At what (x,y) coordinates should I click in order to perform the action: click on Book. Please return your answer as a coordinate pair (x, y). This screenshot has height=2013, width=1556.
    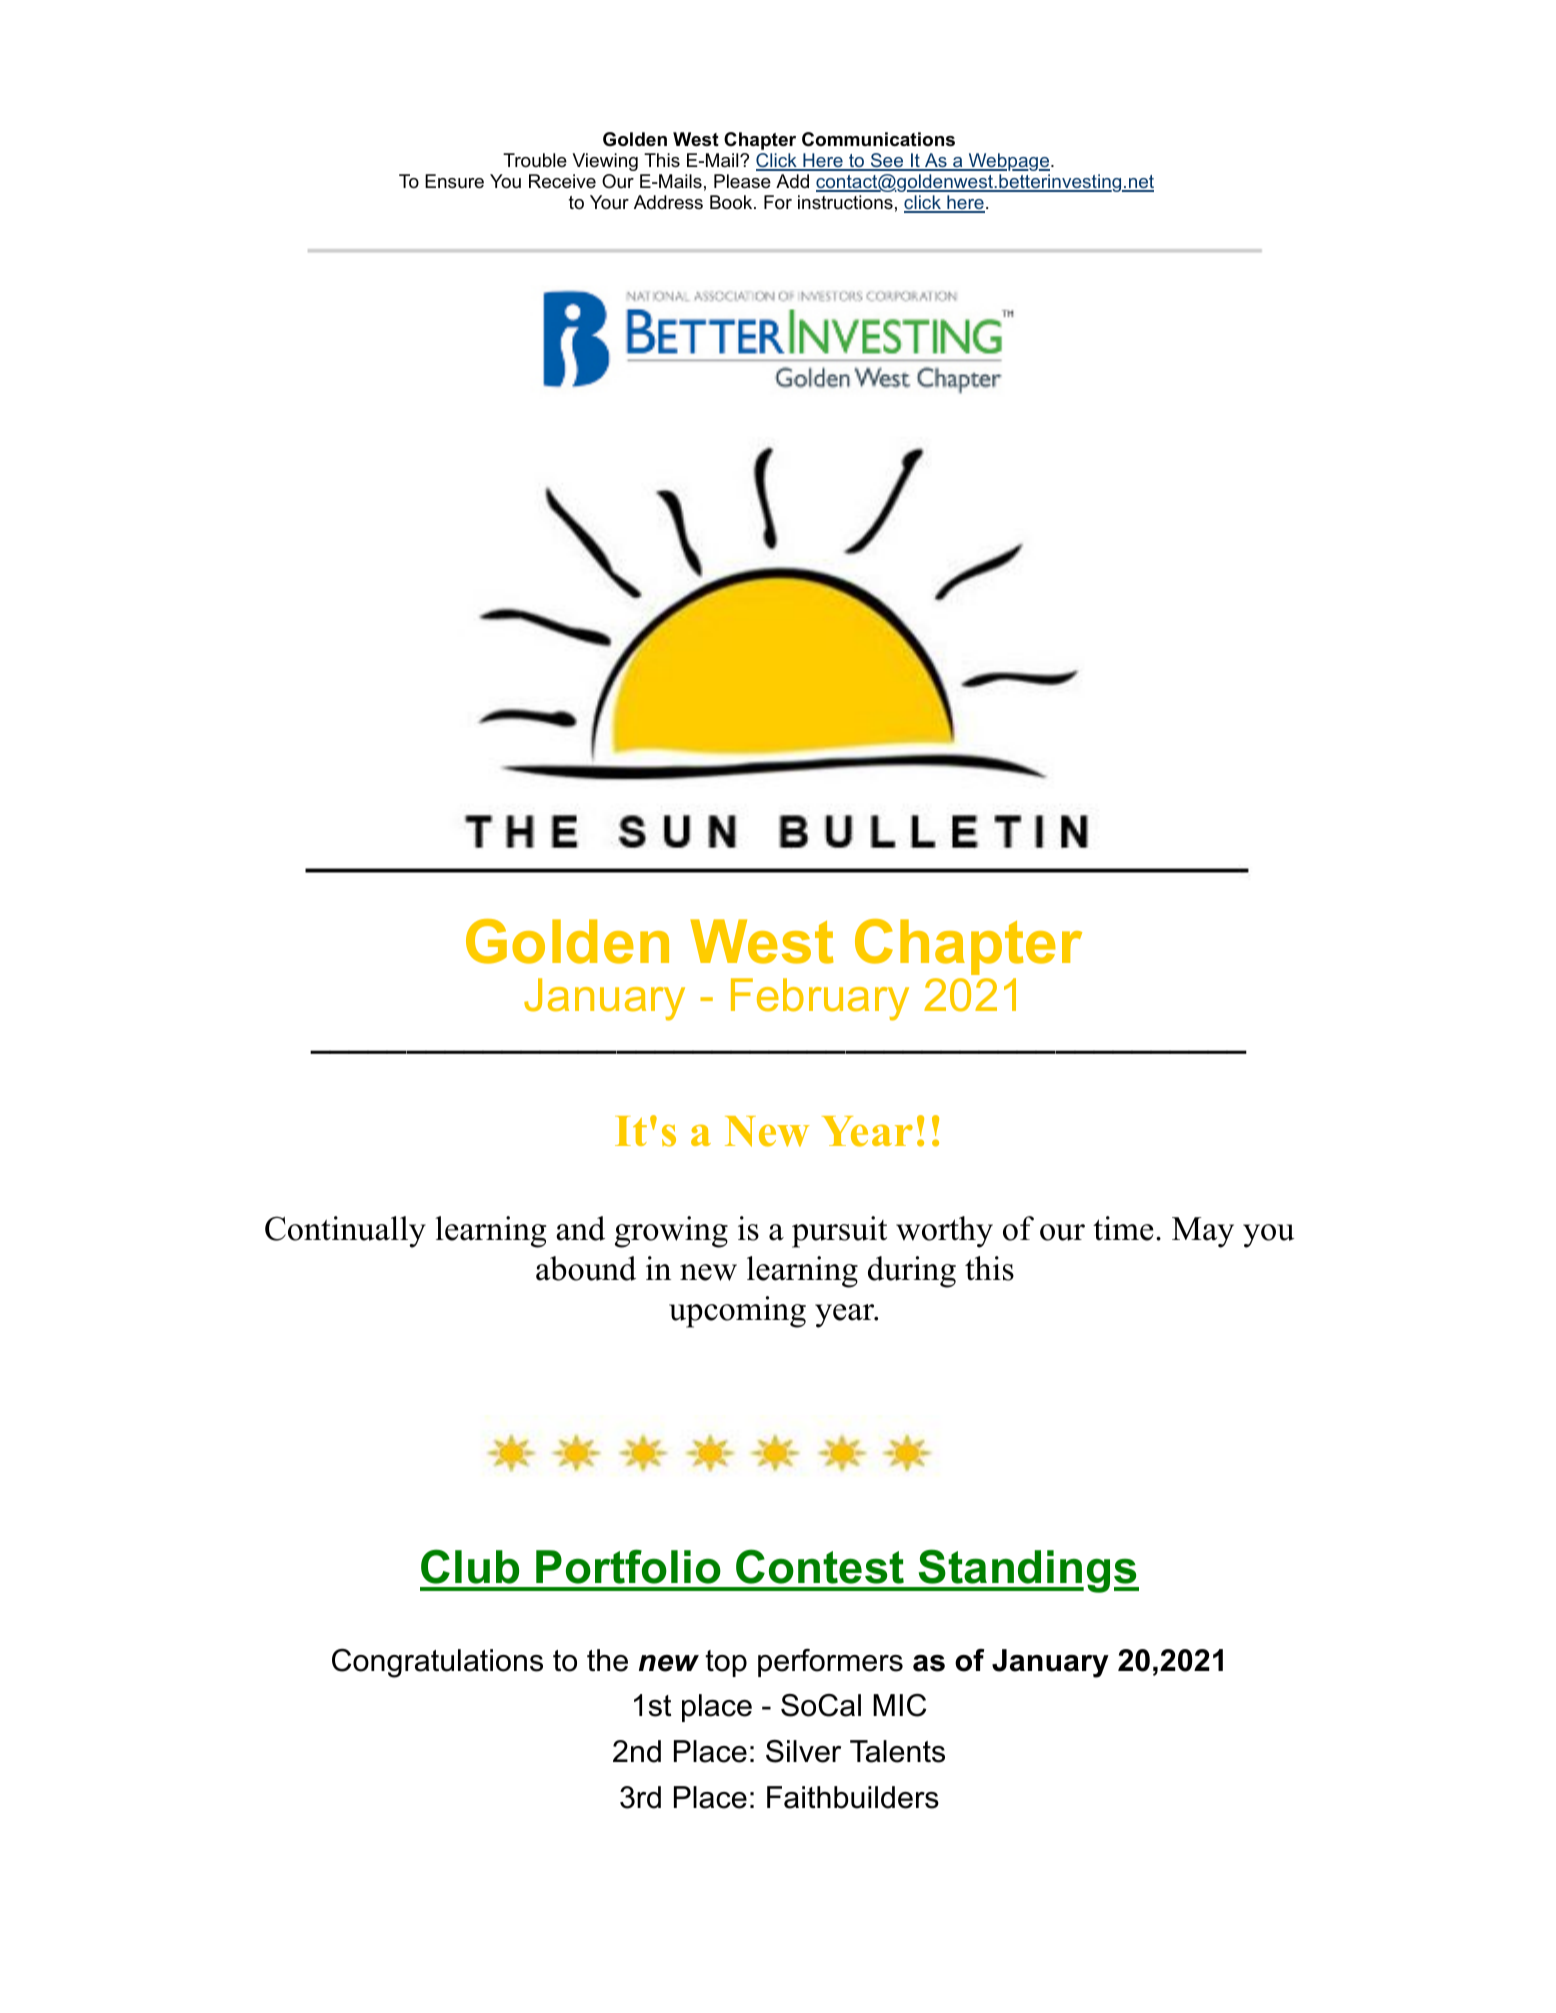
    Looking at the image, I should click on (732, 202).
